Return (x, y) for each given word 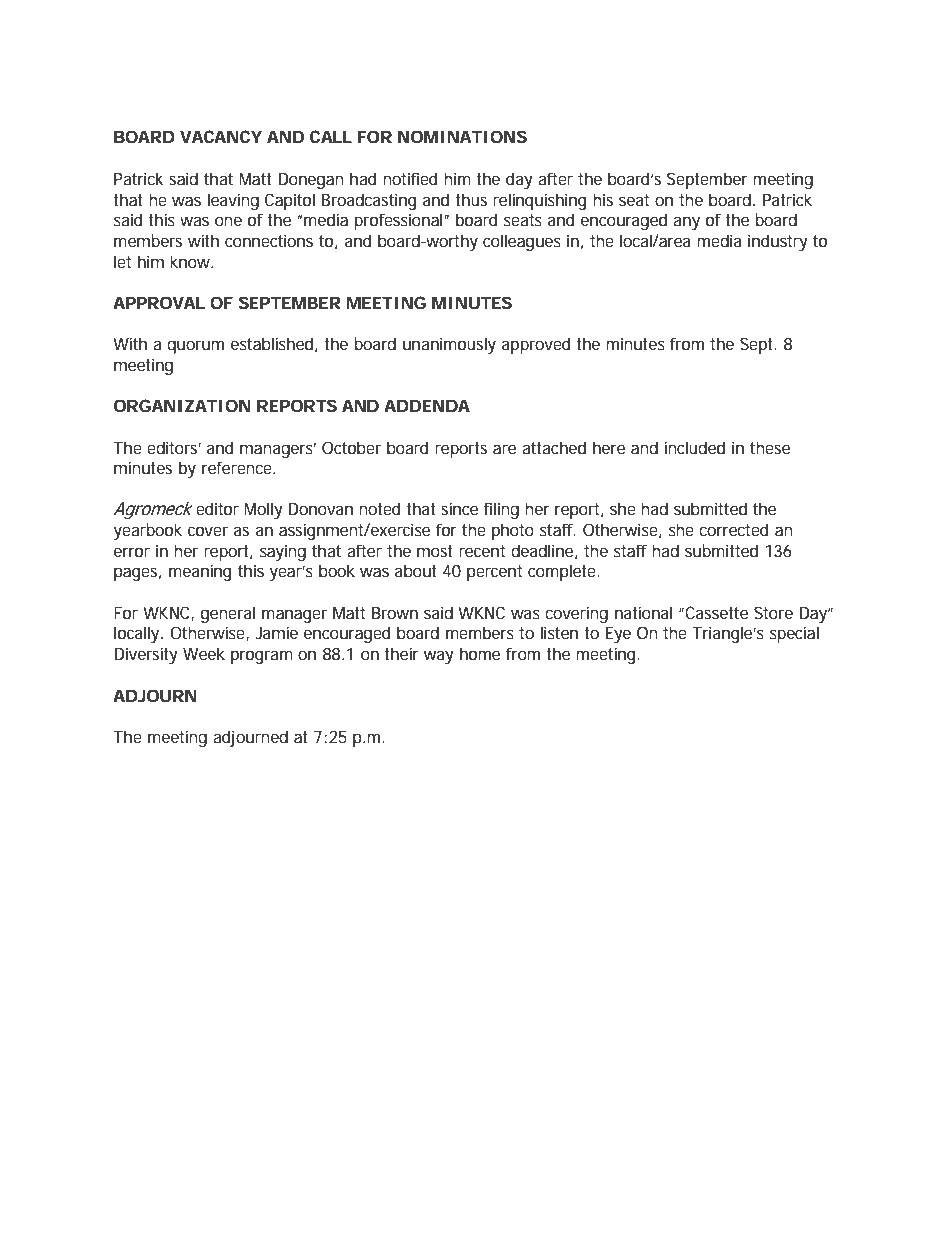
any (686, 223)
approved (536, 345)
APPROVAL (159, 302)
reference (238, 467)
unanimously (449, 345)
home (480, 653)
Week (204, 653)
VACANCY (221, 136)
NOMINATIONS (462, 136)
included (694, 447)
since (459, 508)
